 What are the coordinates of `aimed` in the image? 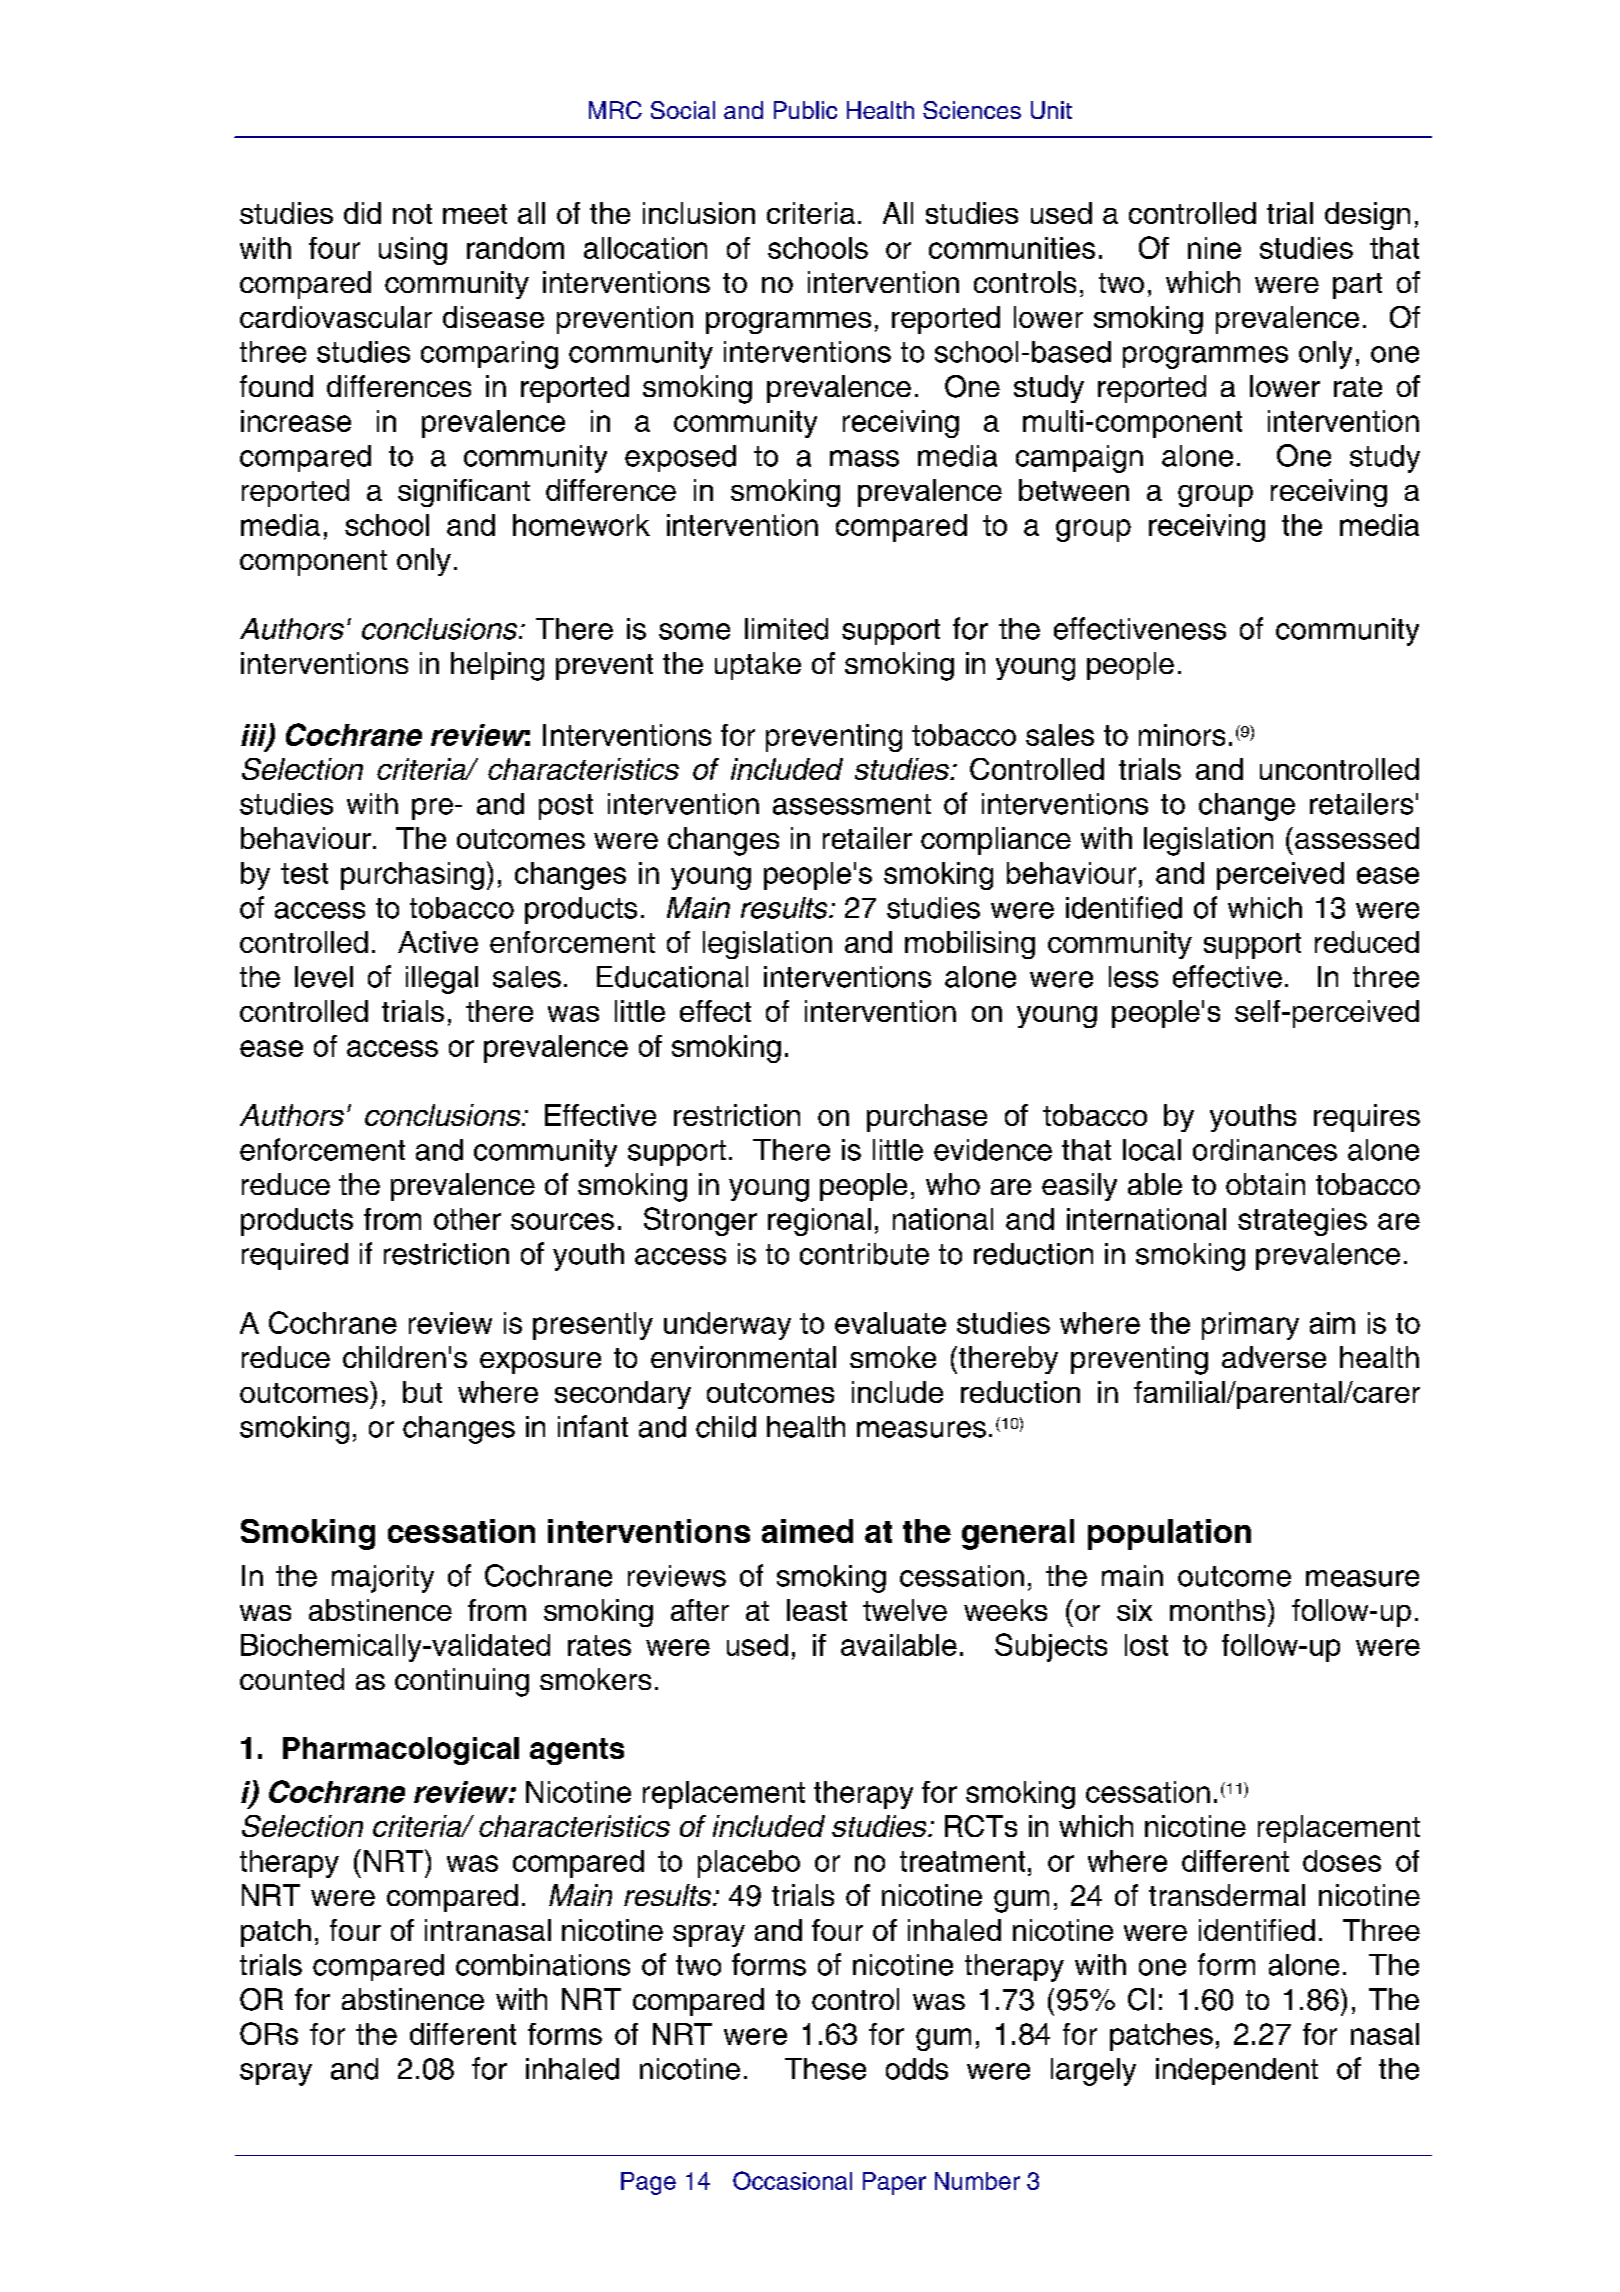 It's located at (807, 1531).
